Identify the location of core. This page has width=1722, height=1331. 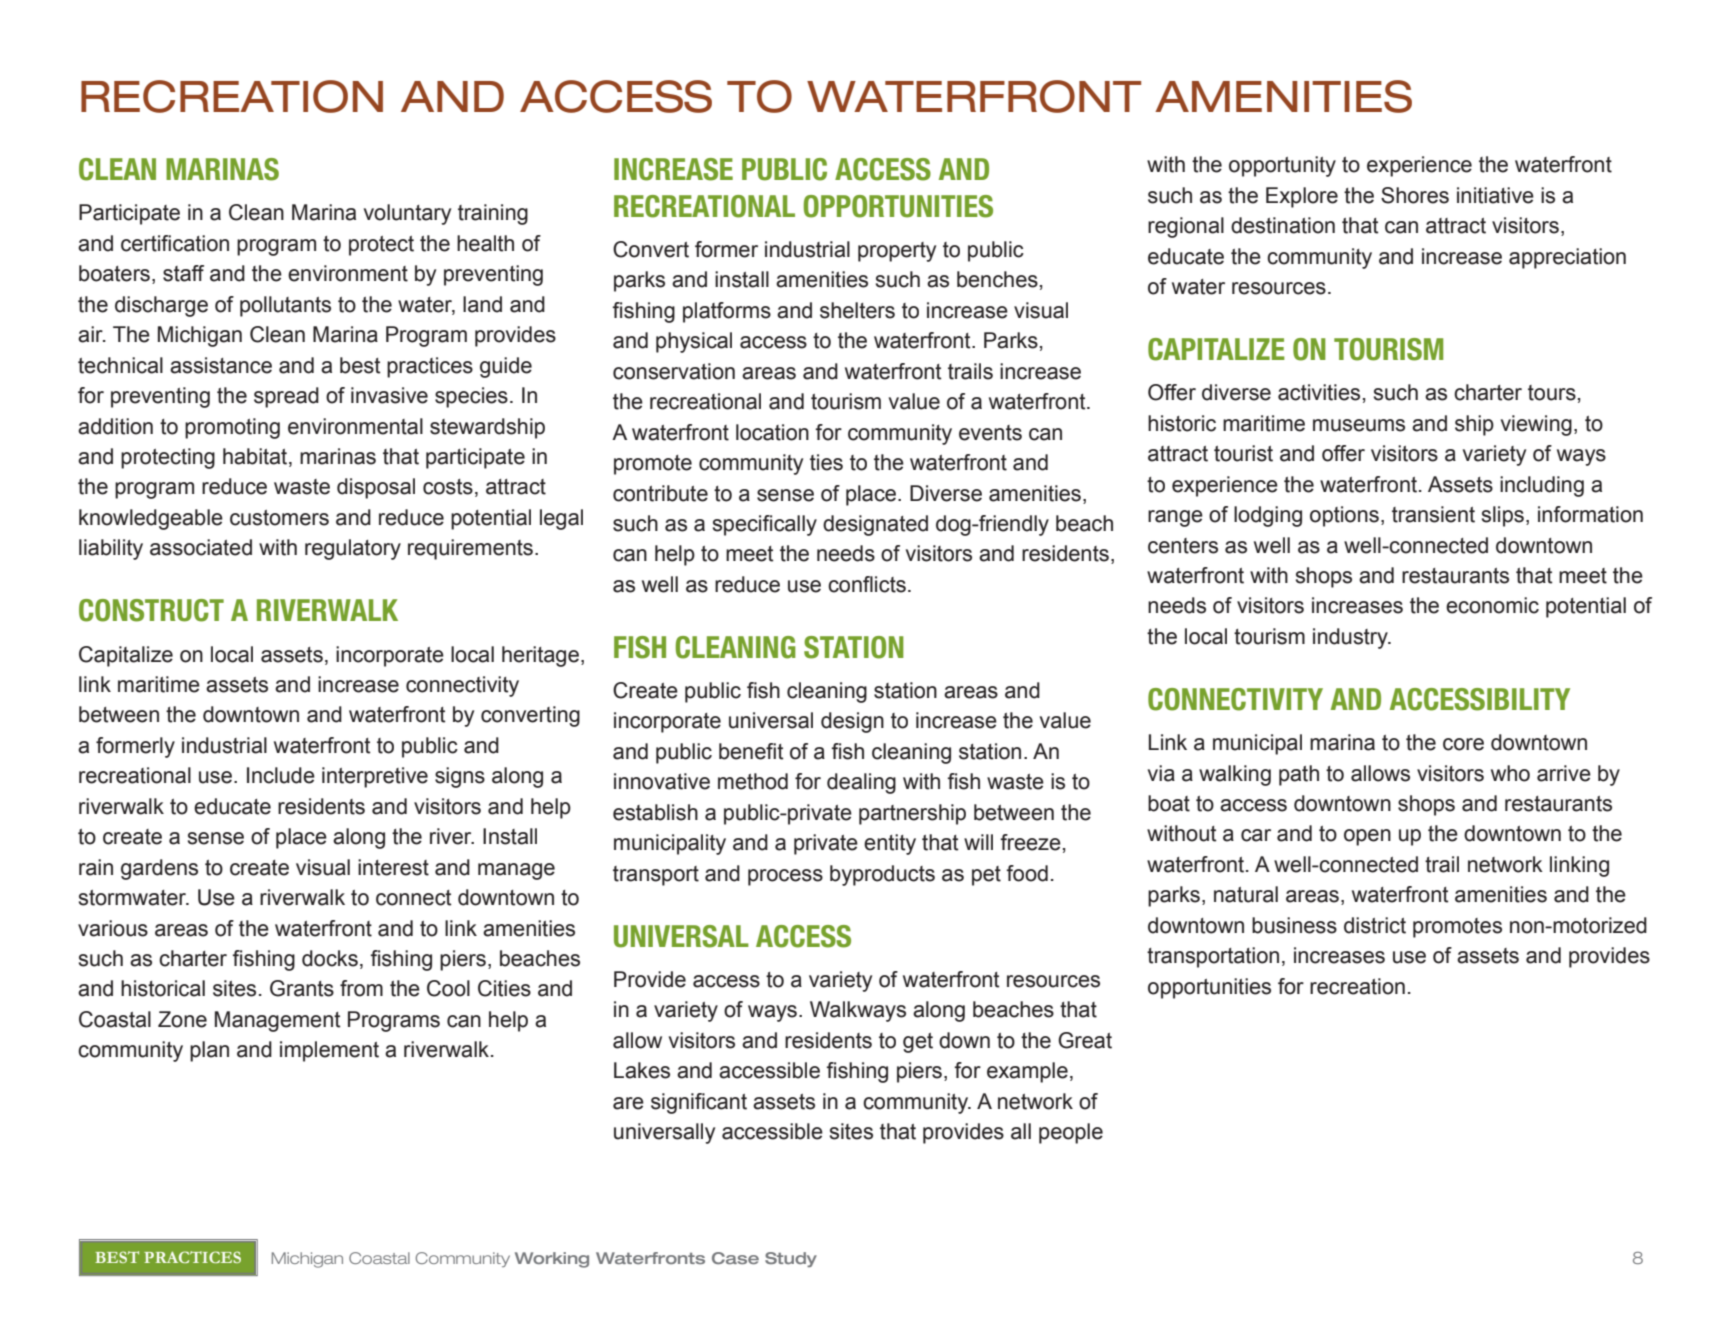
(1463, 744).
